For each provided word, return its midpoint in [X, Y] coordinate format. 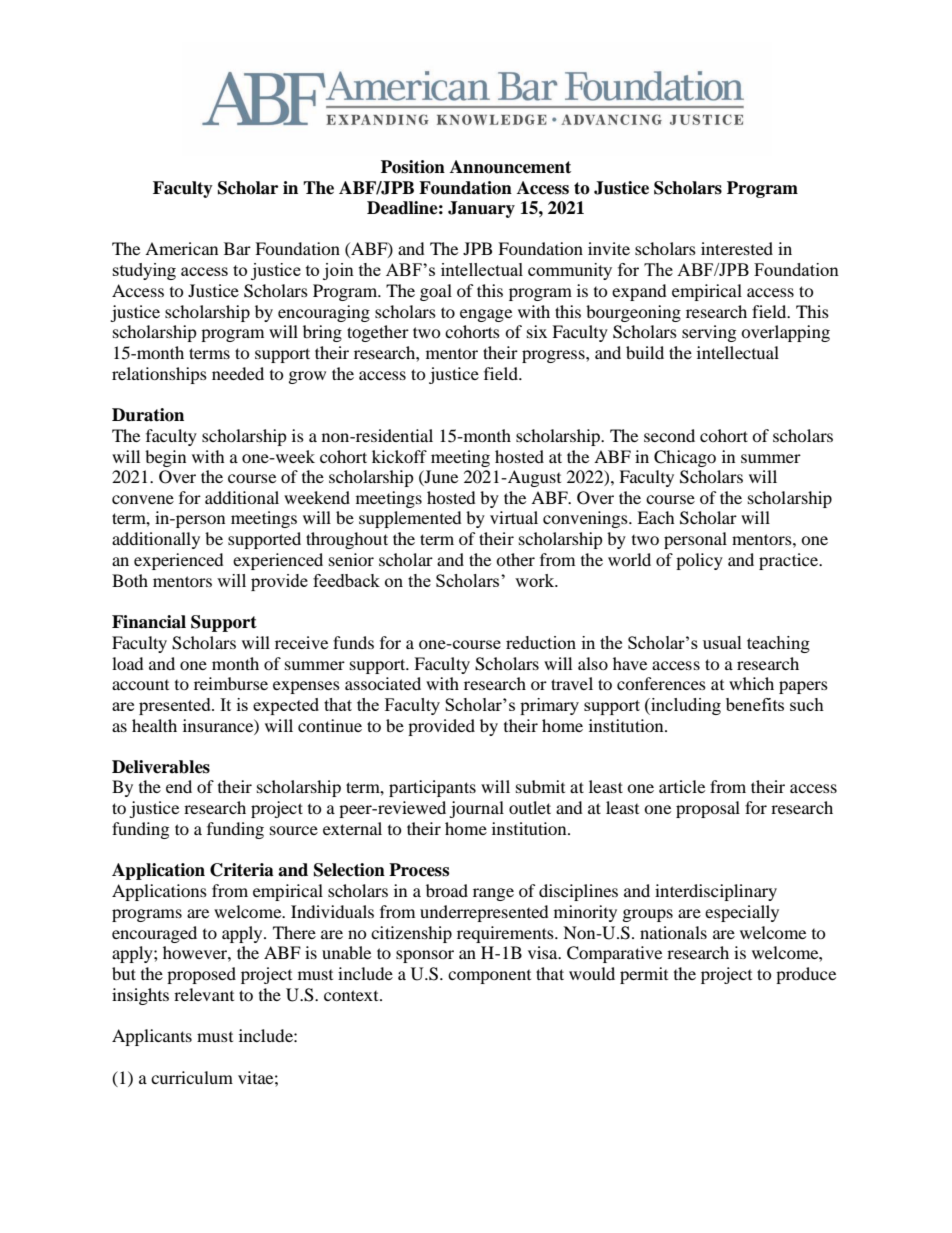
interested [737, 248]
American [181, 248]
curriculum [192, 1077]
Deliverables [161, 767]
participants [432, 788]
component [489, 977]
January [481, 209]
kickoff [399, 456]
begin [165, 458]
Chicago [685, 458]
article [682, 786]
